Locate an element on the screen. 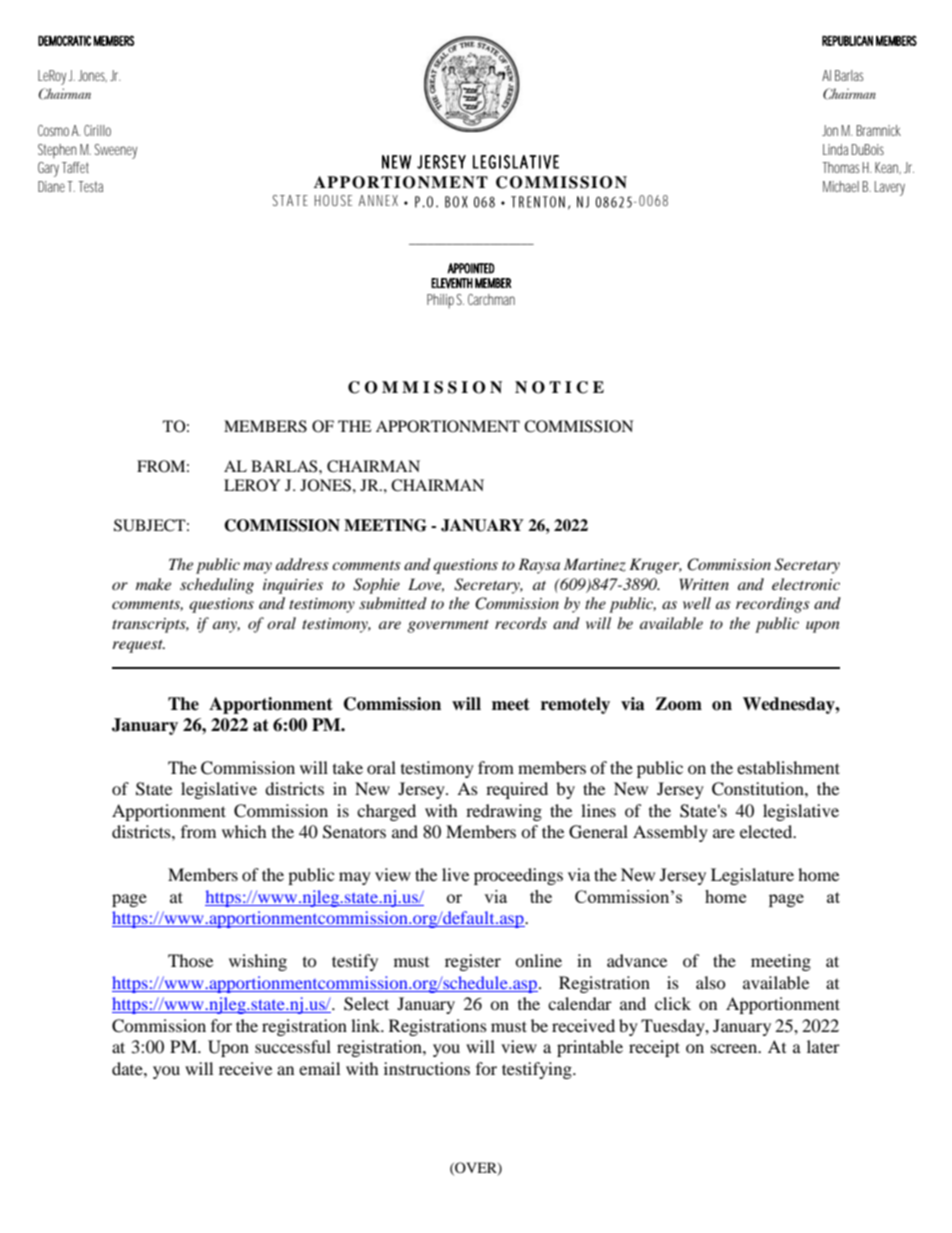  Michael is located at coordinates (841, 186).
